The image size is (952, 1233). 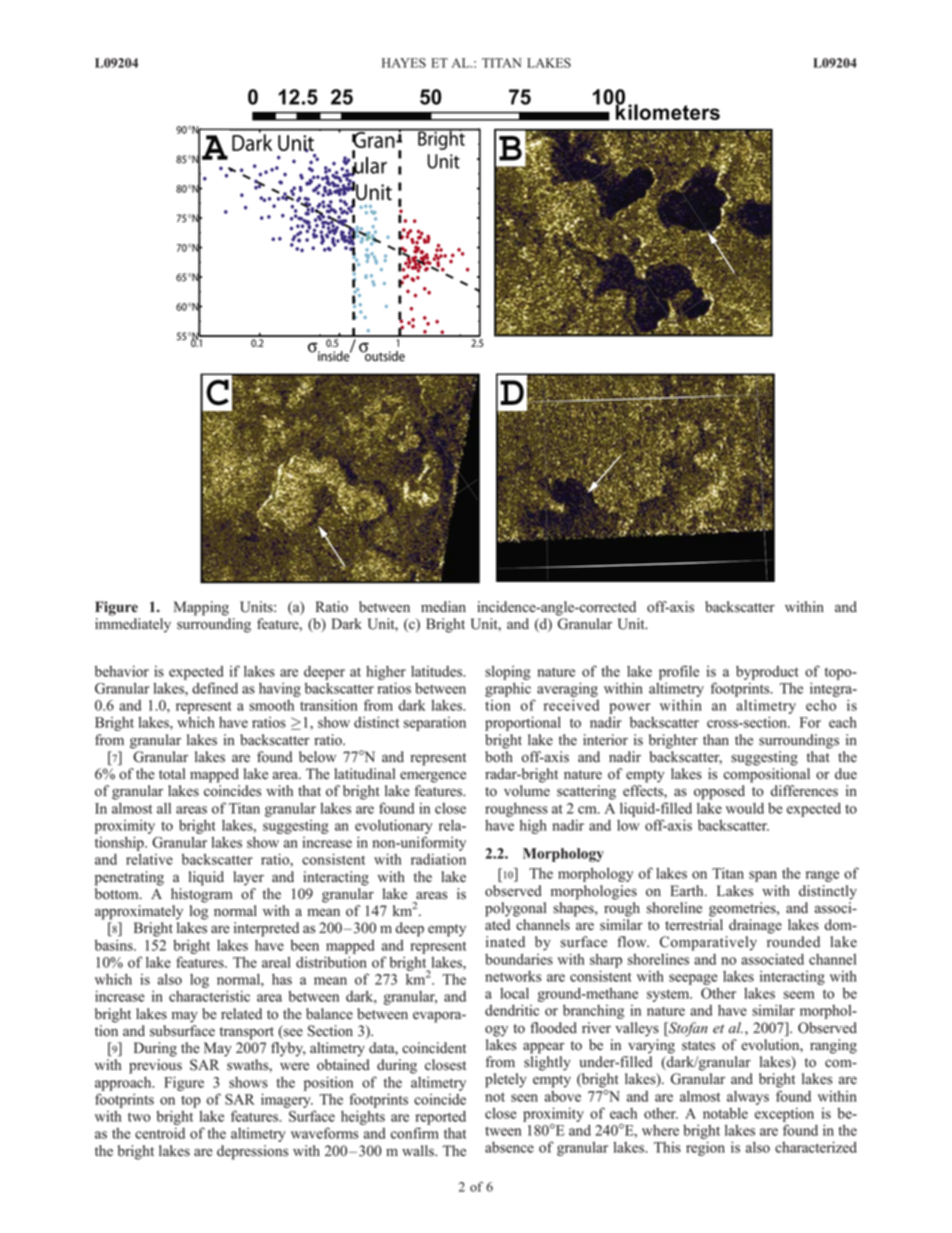 What do you see at coordinates (201, 608) in the page?
I see `Mapping` at bounding box center [201, 608].
